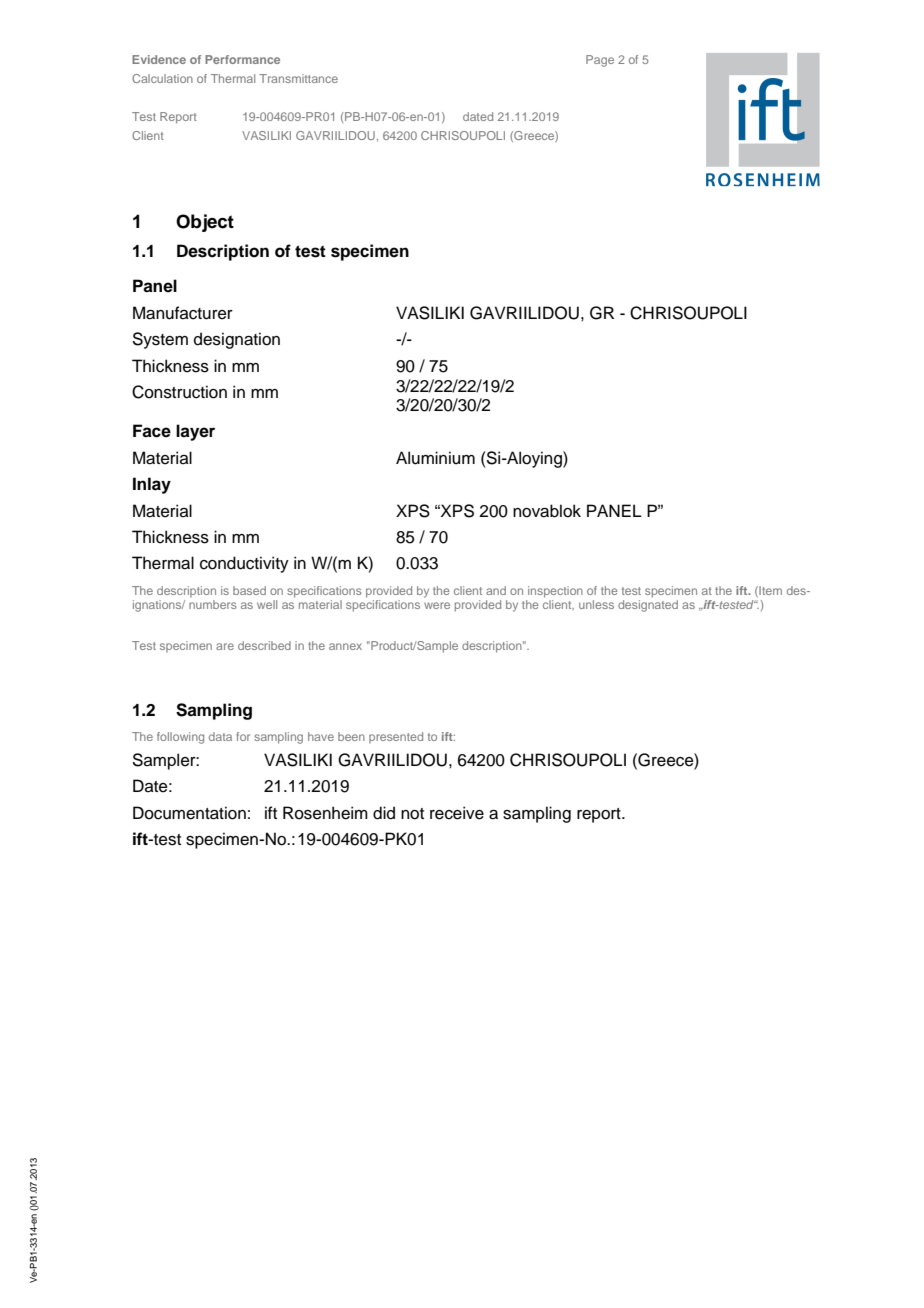 This document has width=924, height=1308. I want to click on Page, so click(600, 61).
